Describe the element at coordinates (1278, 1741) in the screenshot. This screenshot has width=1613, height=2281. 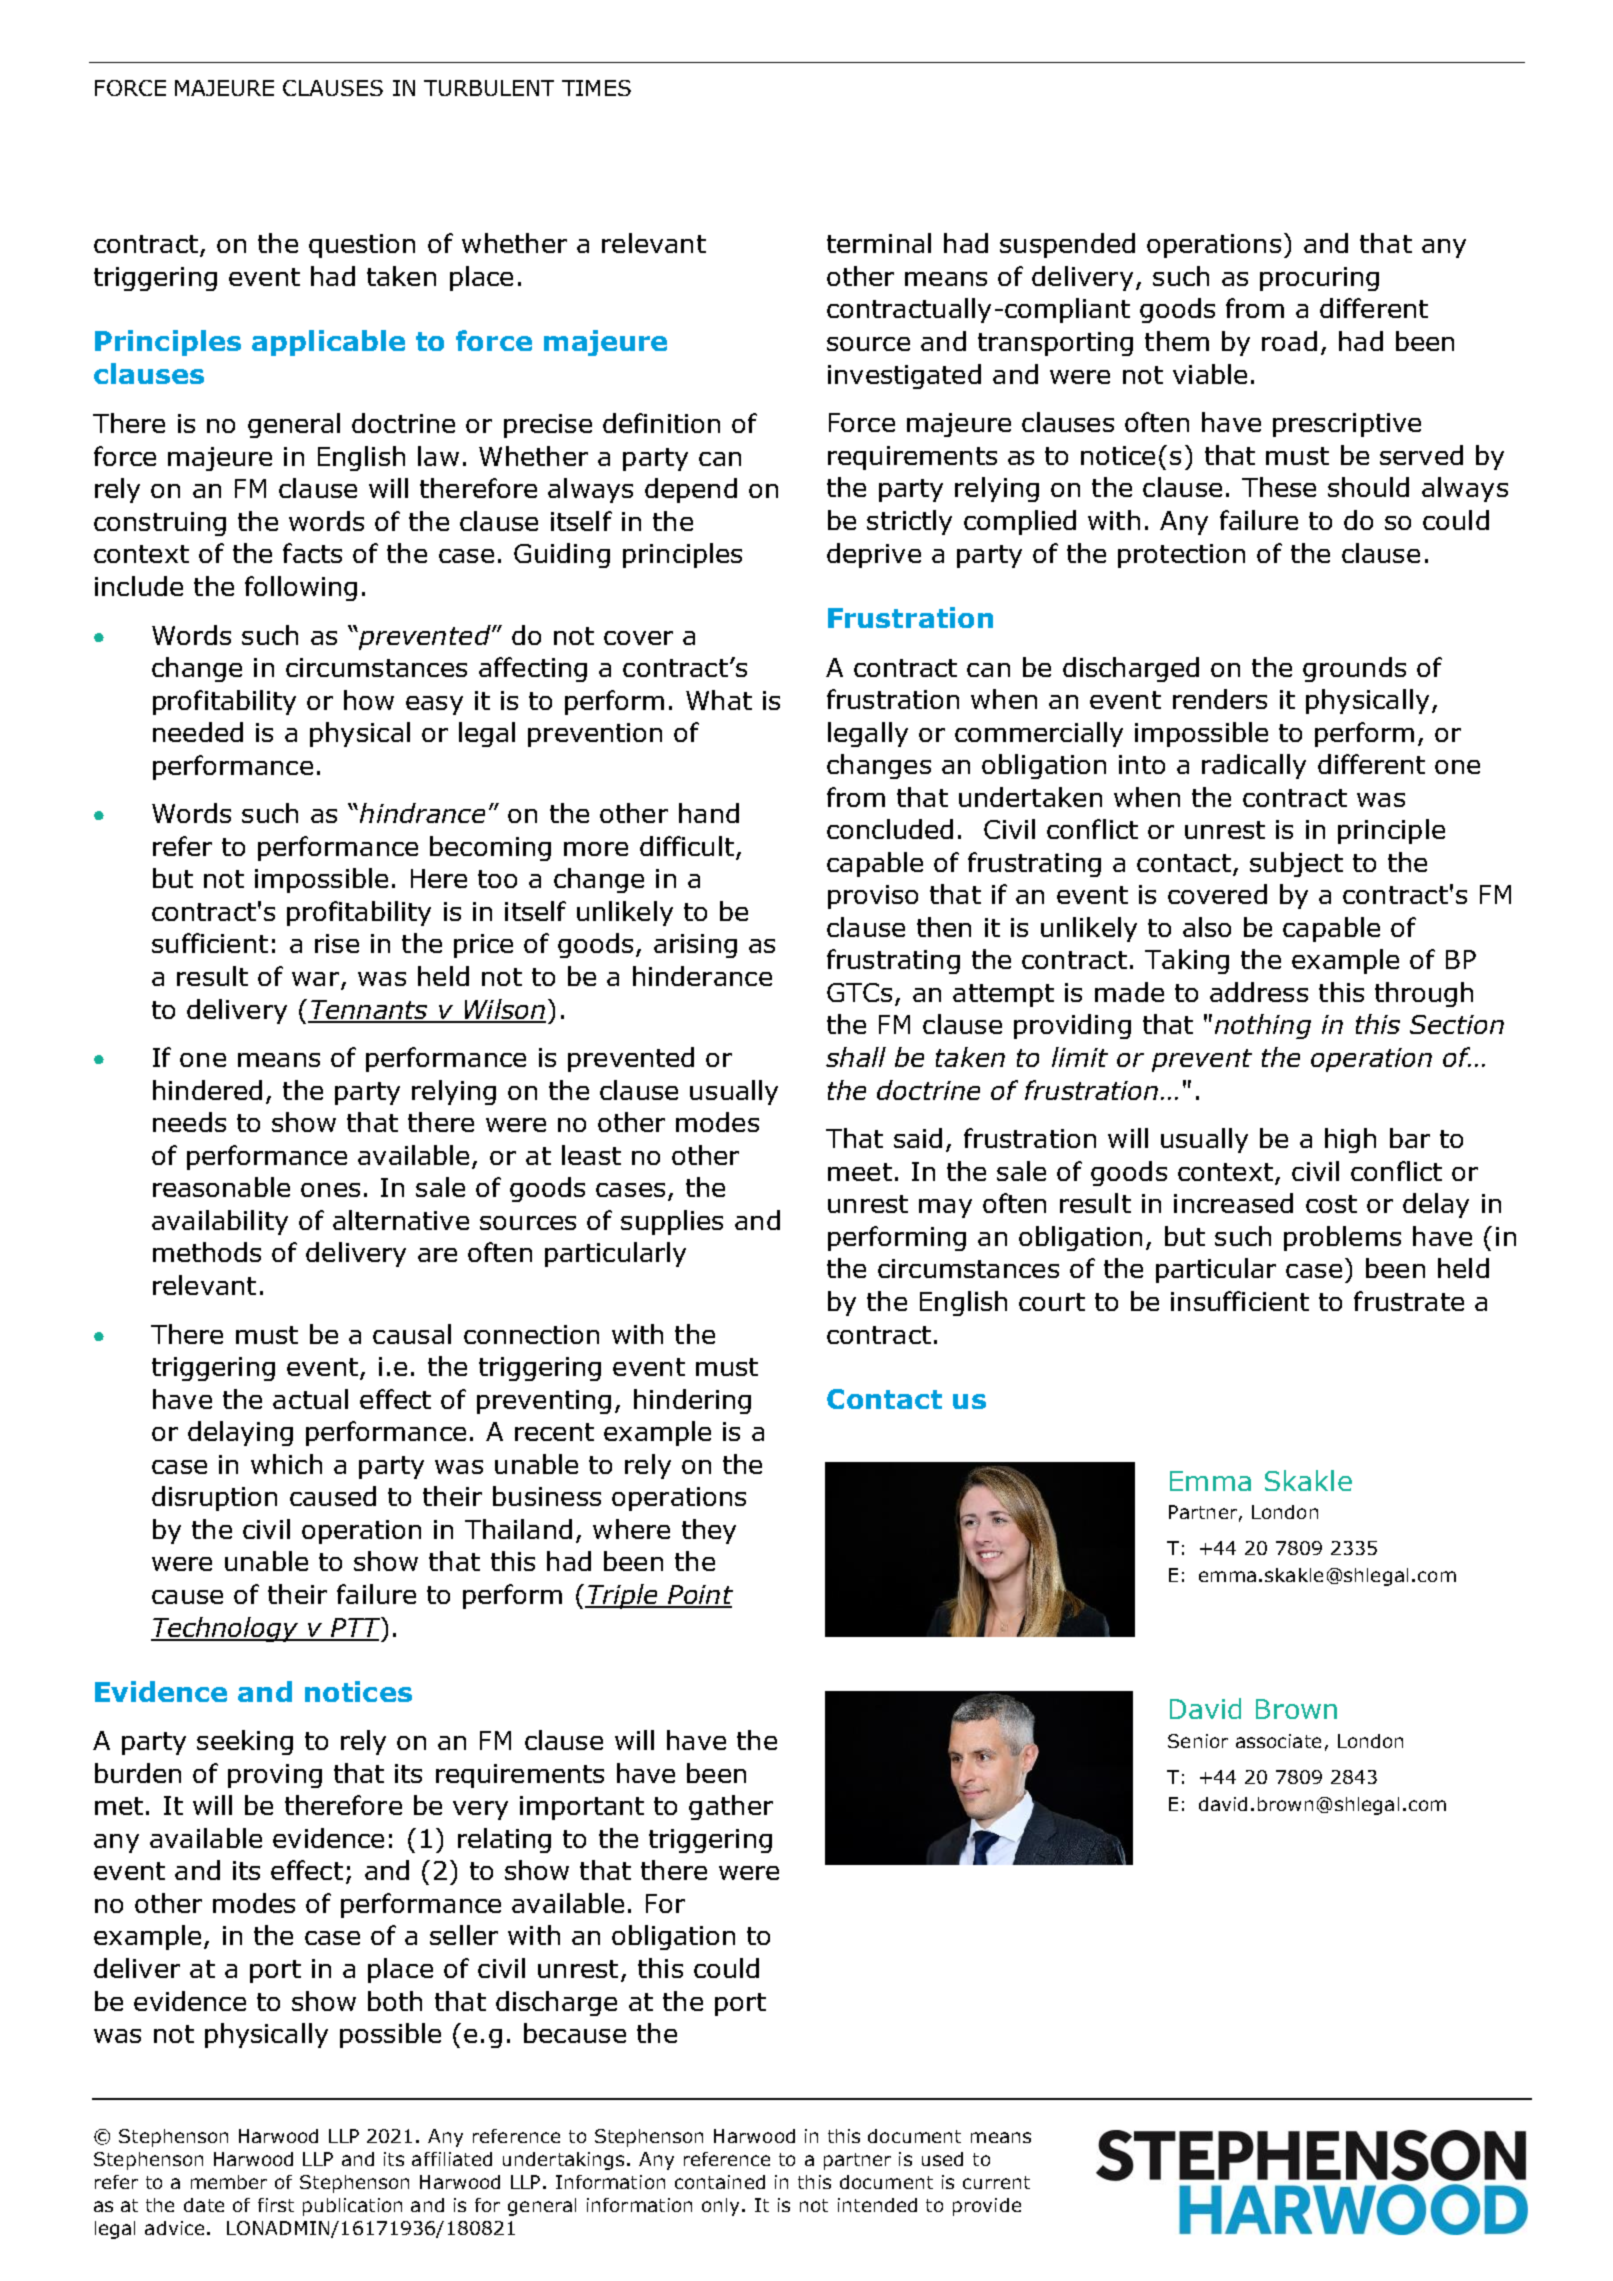
I see `associate` at that location.
